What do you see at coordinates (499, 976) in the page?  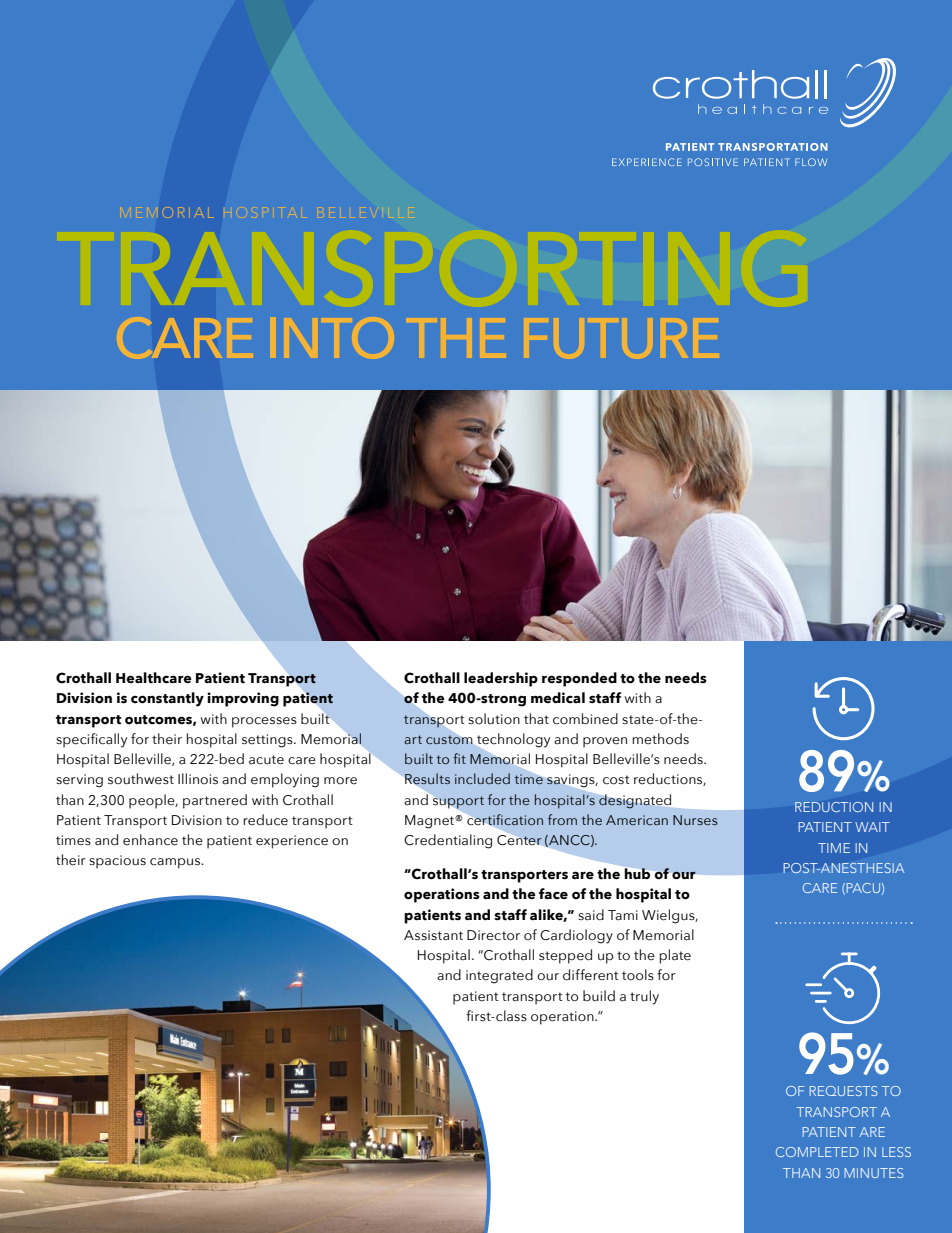 I see `integrated` at bounding box center [499, 976].
